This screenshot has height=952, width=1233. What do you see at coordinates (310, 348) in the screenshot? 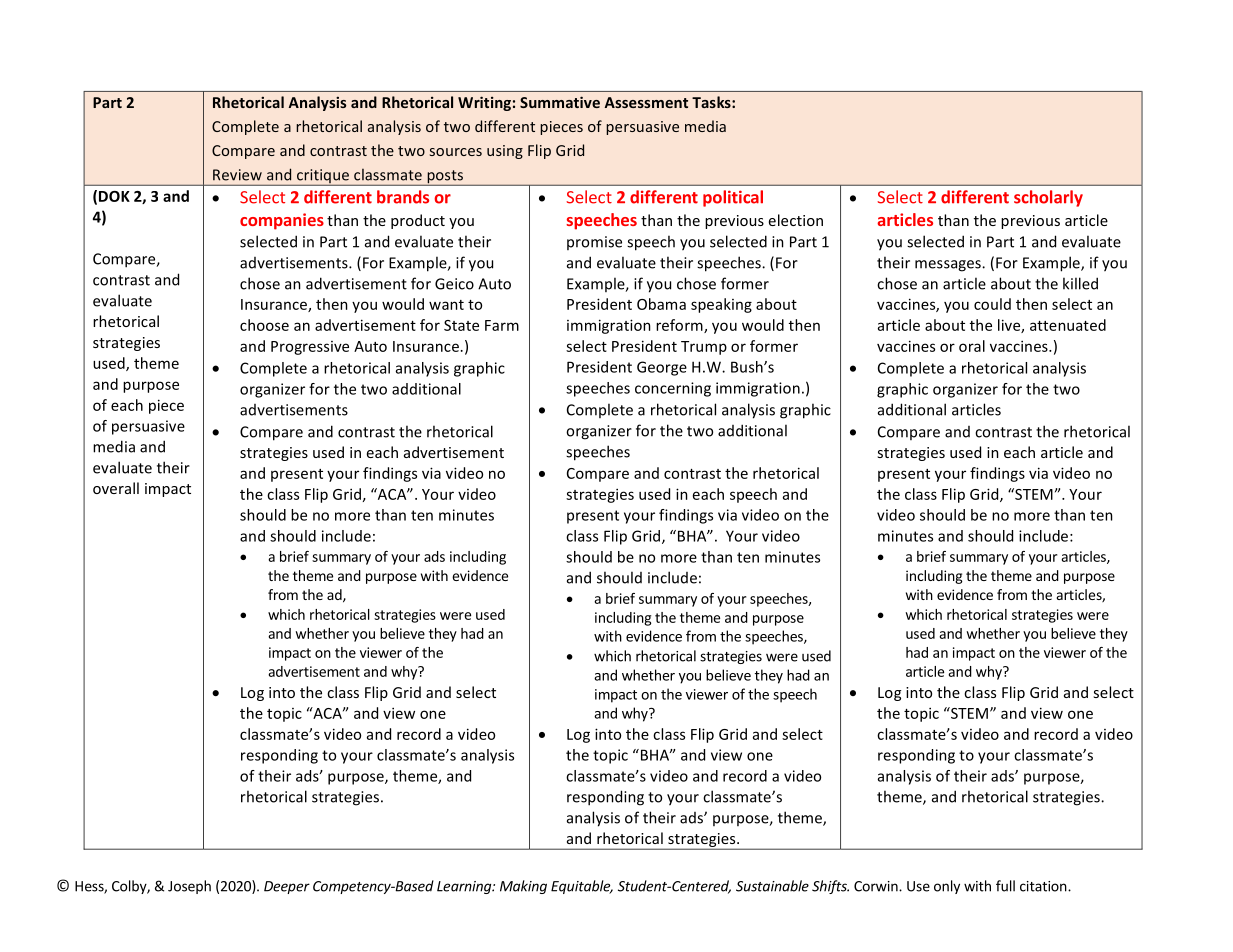
I see `Progressive` at bounding box center [310, 348].
